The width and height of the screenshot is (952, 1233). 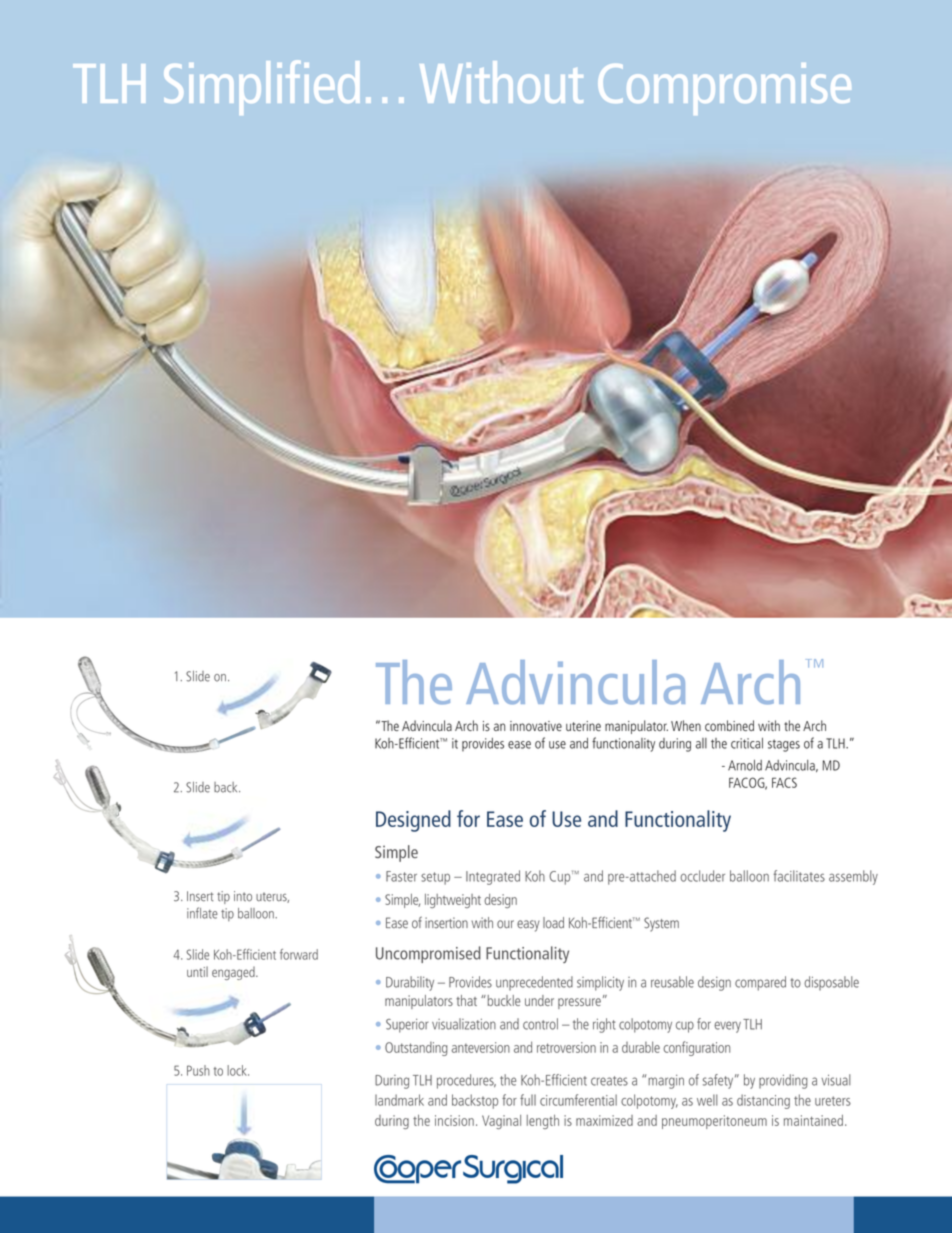 What do you see at coordinates (528, 1100) in the screenshot?
I see `full` at bounding box center [528, 1100].
